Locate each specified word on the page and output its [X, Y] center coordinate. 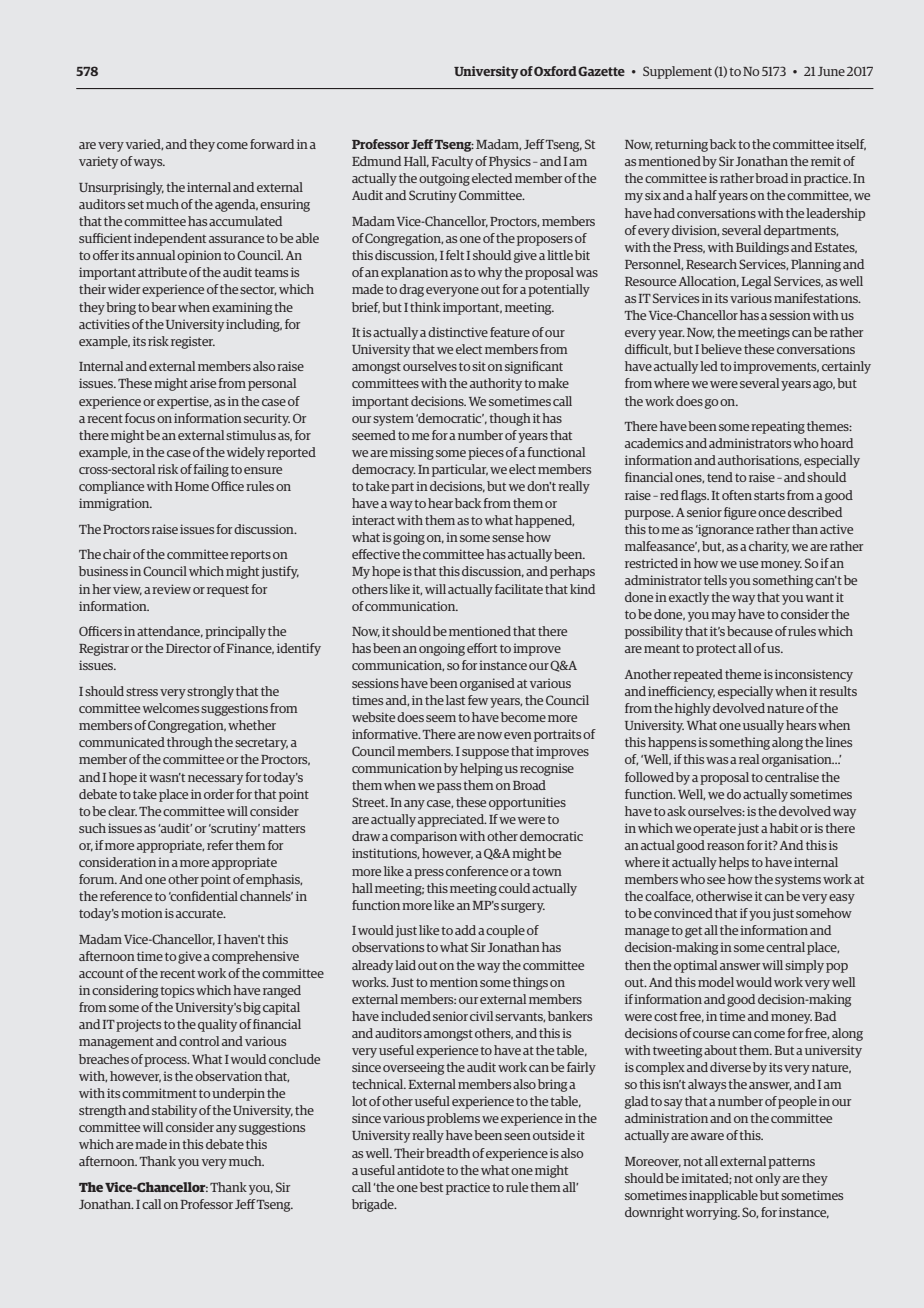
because [750, 631]
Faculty [452, 162]
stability [174, 1111]
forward [272, 144]
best [431, 1187]
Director [188, 648]
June [831, 71]
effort [482, 648]
